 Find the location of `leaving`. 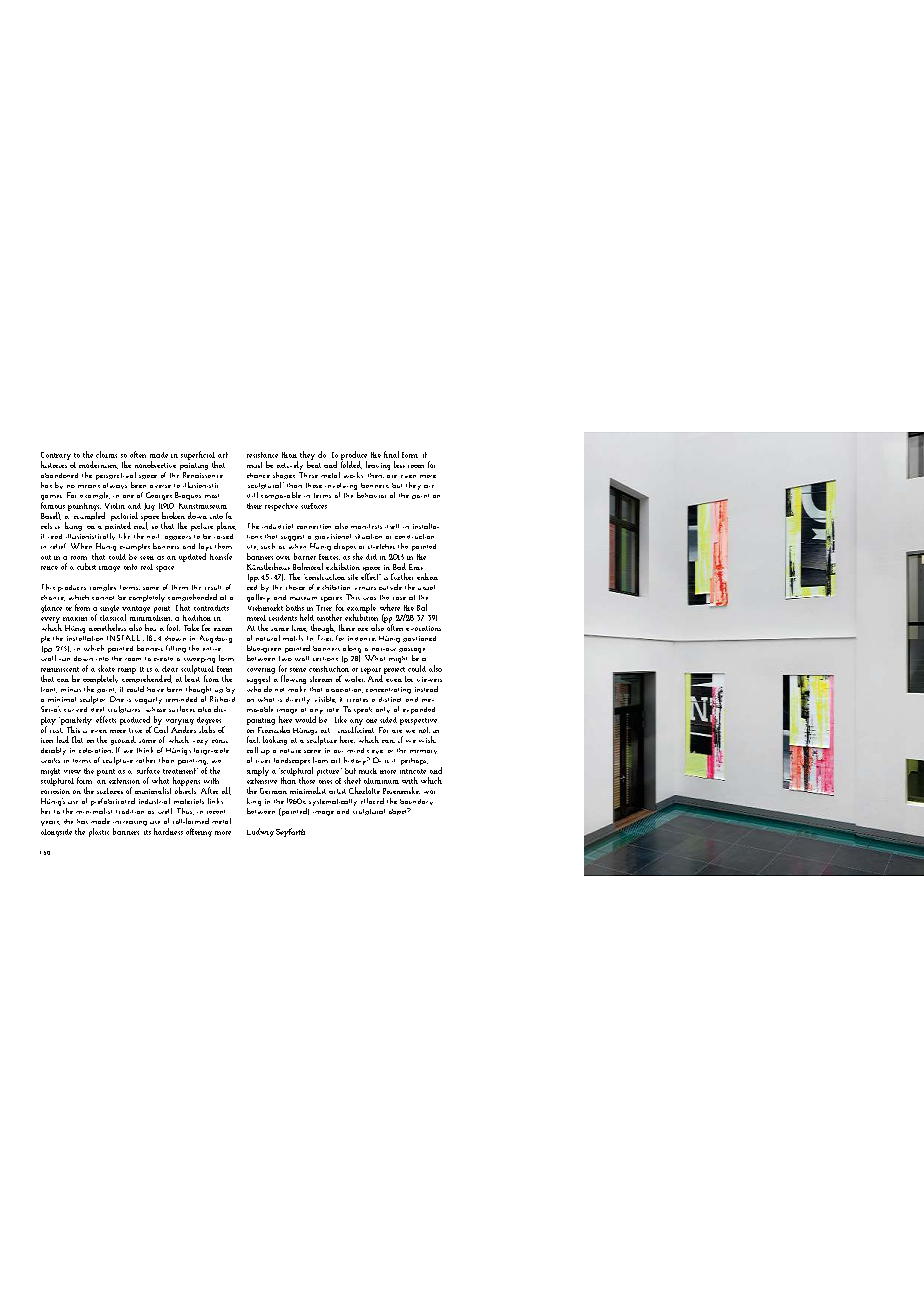

leaving is located at coordinates (378, 465).
